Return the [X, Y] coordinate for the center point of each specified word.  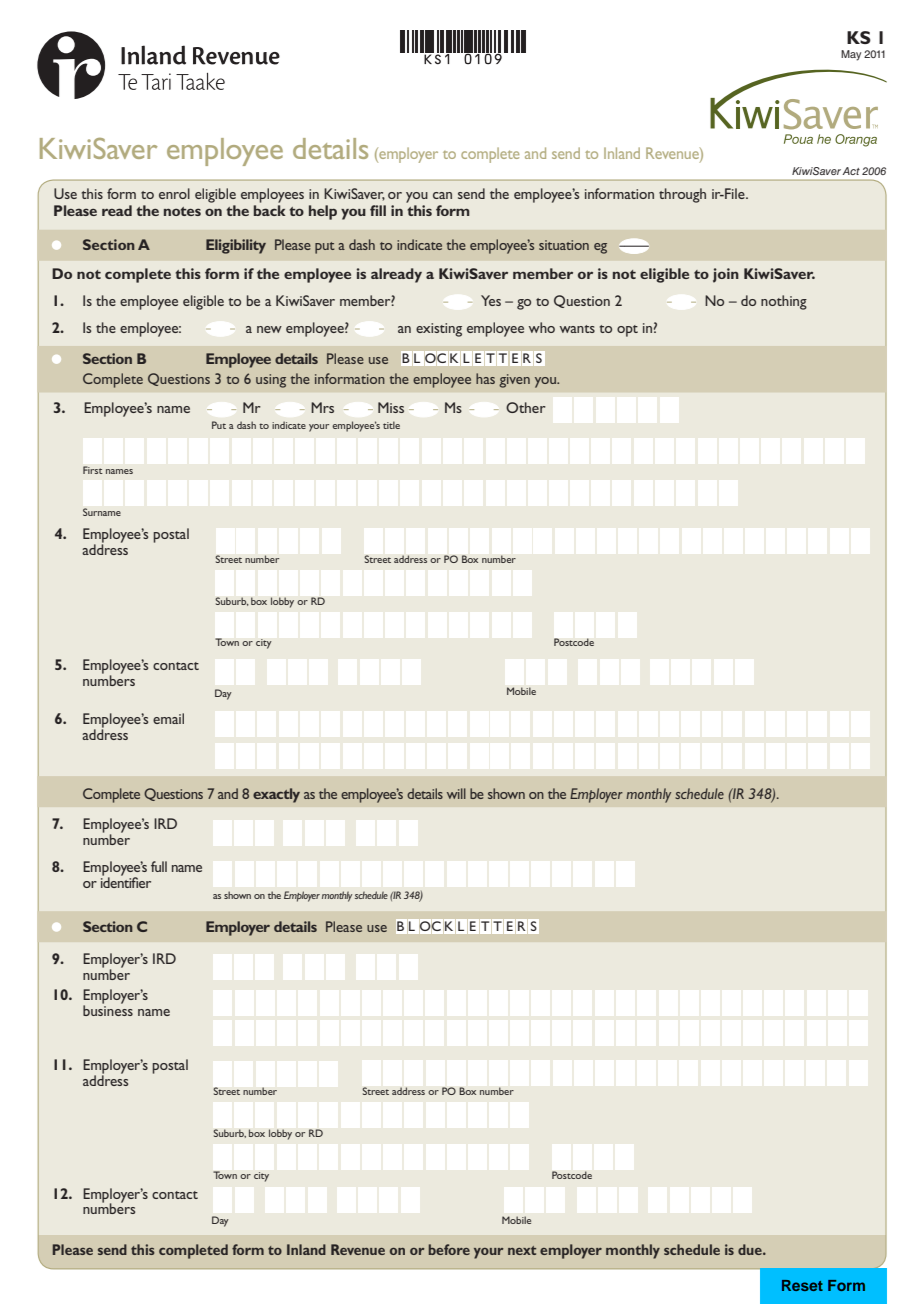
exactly [276, 795]
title [391, 425]
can [442, 195]
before [449, 1249]
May [851, 55]
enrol [174, 193]
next [522, 1250]
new [269, 329]
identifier [126, 881]
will [456, 793]
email [168, 718]
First [93, 470]
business [108, 1009]
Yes [491, 300]
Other [526, 407]
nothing [784, 302]
